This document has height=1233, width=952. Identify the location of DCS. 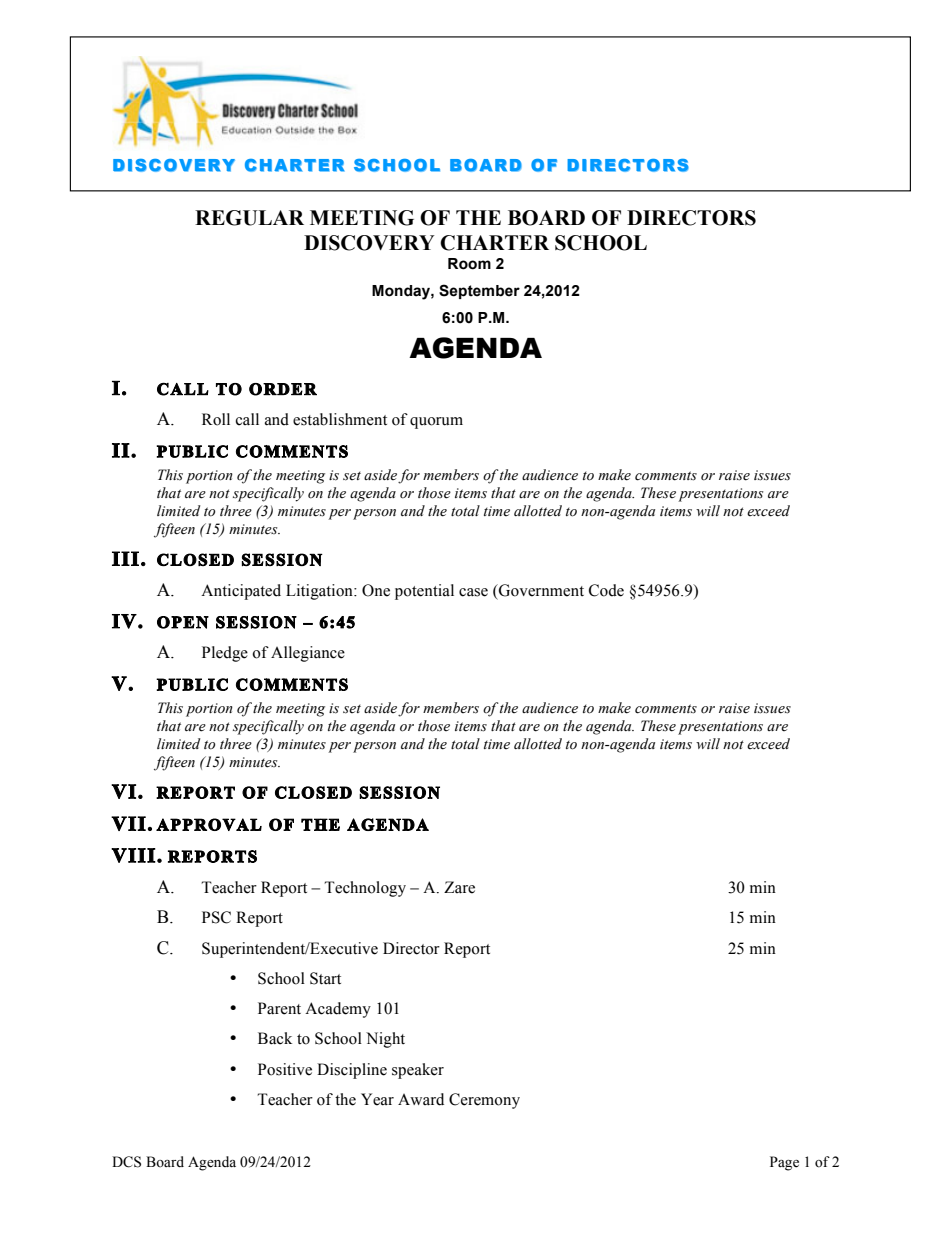
(126, 1162).
